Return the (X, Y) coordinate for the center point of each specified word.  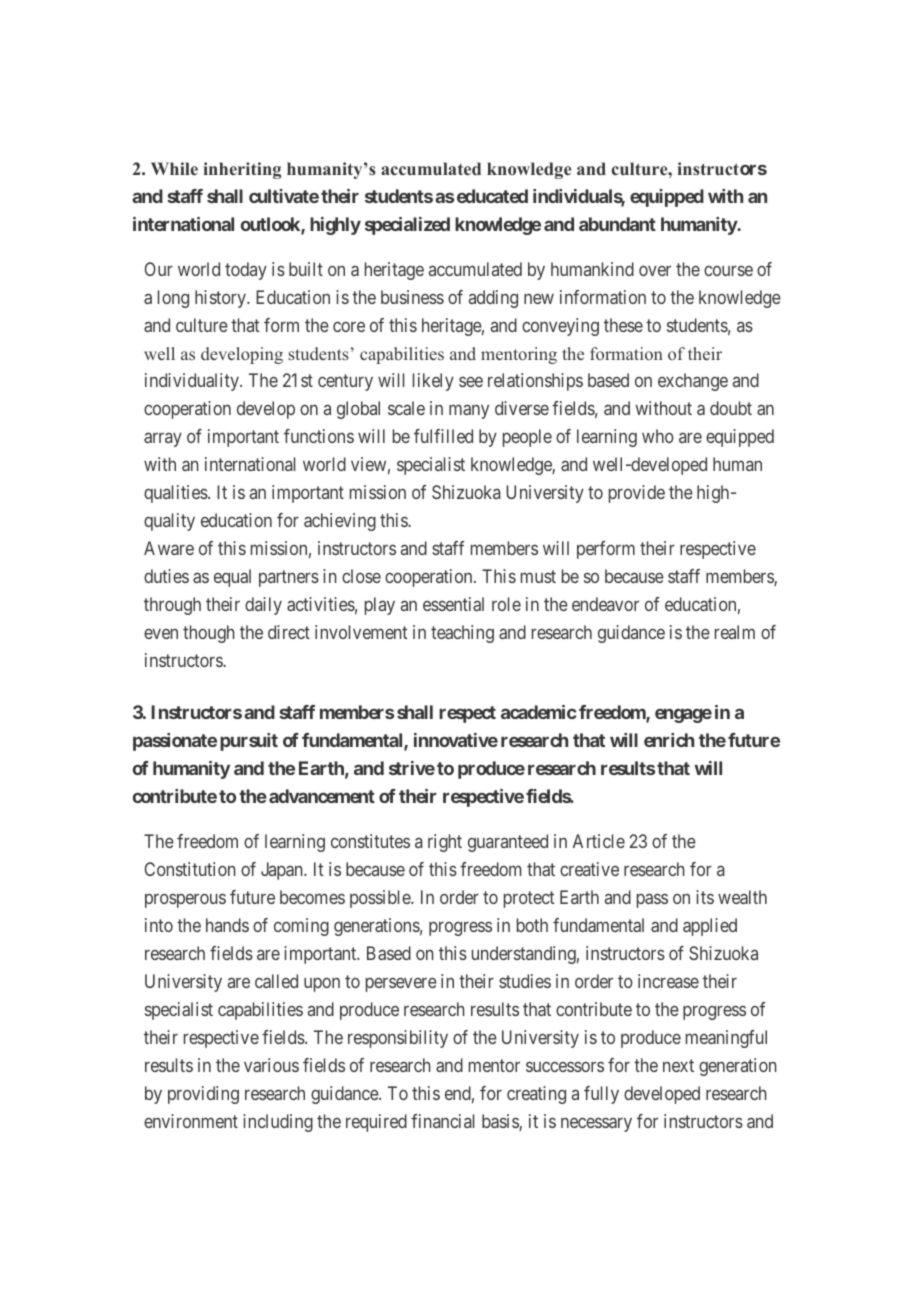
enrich (669, 740)
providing (203, 1095)
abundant (617, 224)
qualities (176, 494)
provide (637, 494)
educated (492, 196)
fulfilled (443, 436)
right (445, 843)
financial (442, 1121)
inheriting (242, 170)
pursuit (249, 742)
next (678, 1065)
